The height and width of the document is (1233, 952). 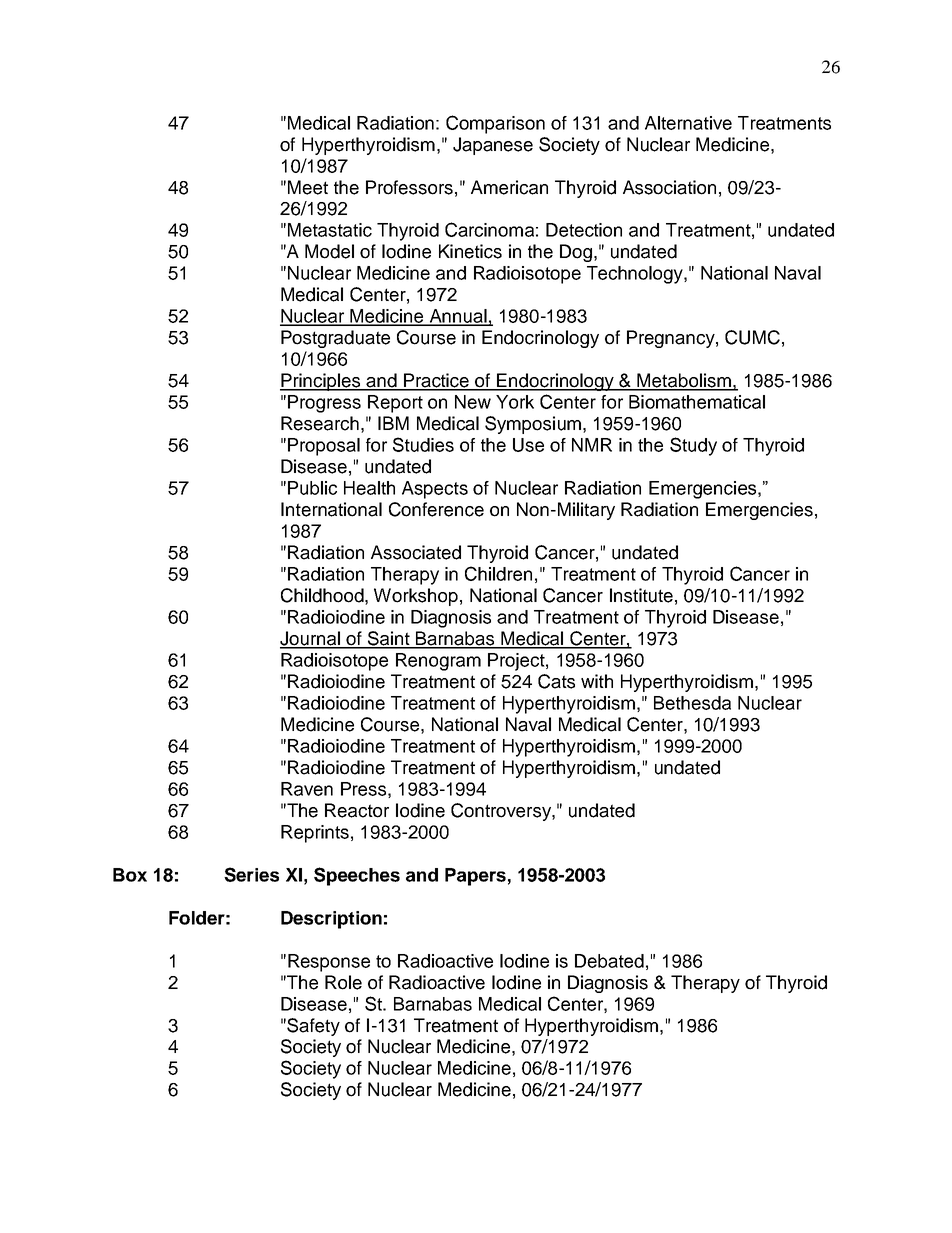 What do you see at coordinates (641, 595) in the document?
I see `Institute` at bounding box center [641, 595].
